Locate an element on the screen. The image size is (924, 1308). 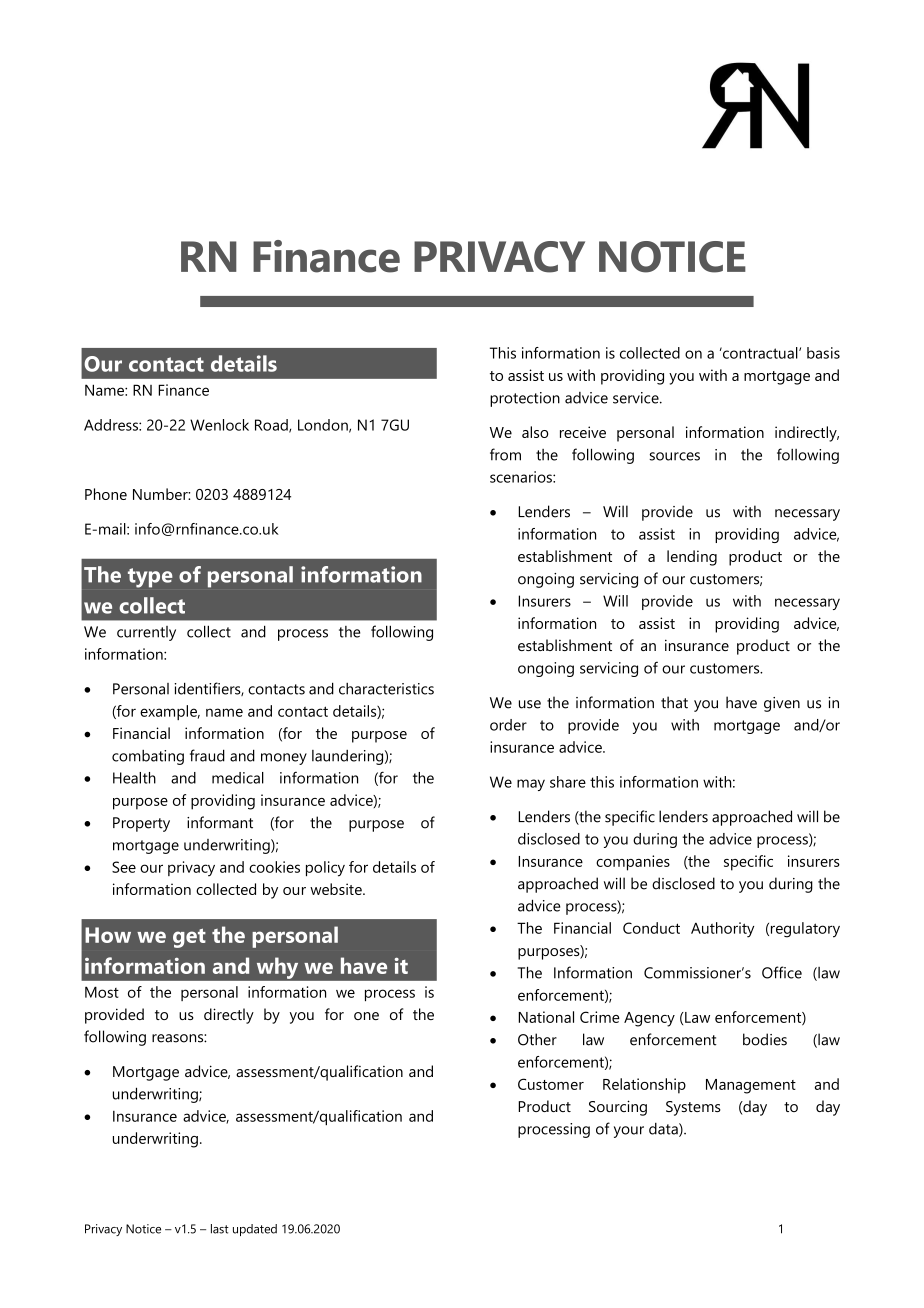
medical is located at coordinates (238, 778).
